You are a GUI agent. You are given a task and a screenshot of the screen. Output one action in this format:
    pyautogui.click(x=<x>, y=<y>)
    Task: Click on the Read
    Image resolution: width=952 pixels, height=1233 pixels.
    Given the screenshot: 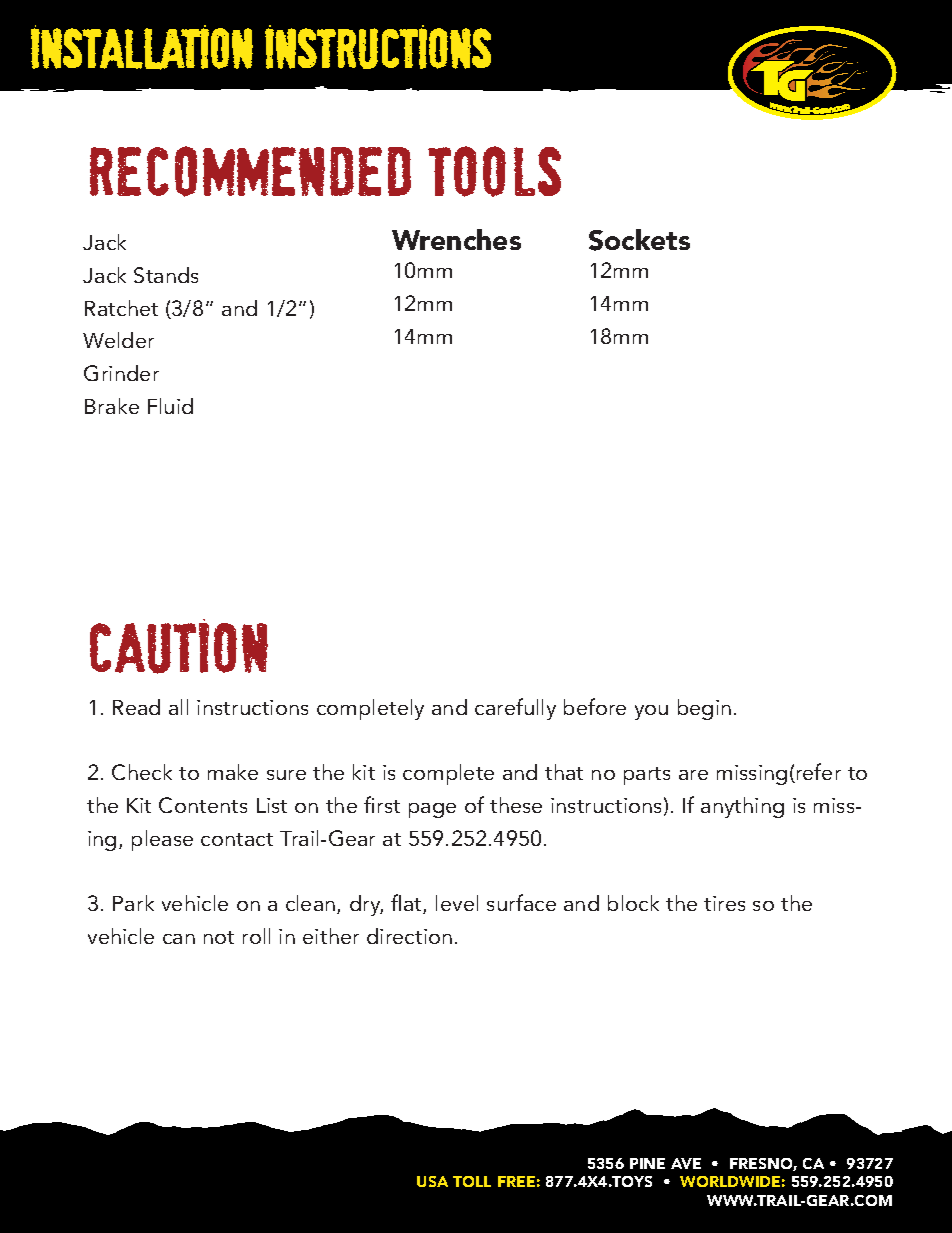 What is the action you would take?
    pyautogui.click(x=136, y=707)
